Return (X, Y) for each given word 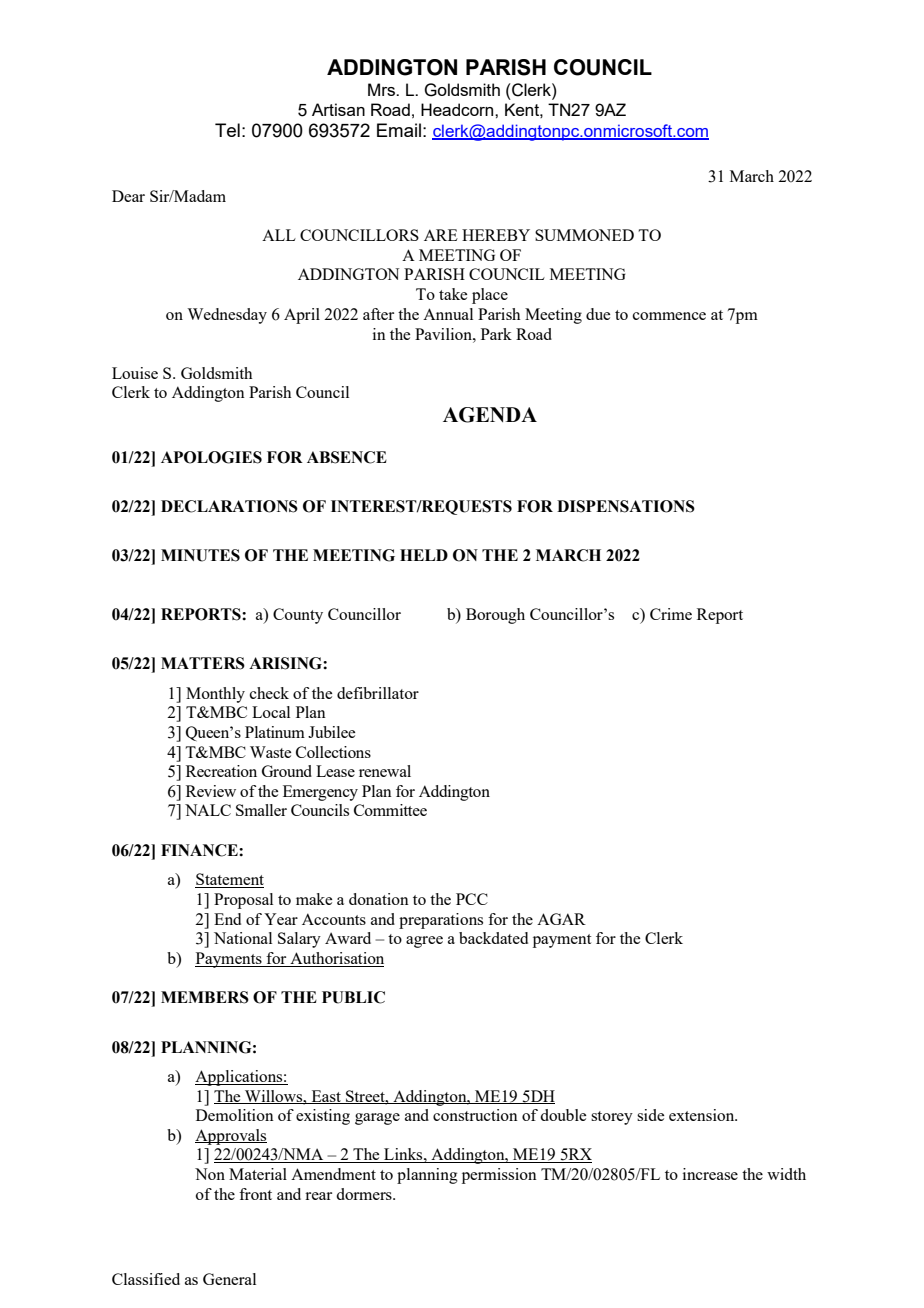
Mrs (383, 89)
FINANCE (200, 850)
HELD (424, 555)
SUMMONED (584, 235)
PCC (472, 899)
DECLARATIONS (229, 506)
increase (710, 1174)
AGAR (561, 919)
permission (499, 1176)
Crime (671, 614)
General (229, 1279)
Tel (227, 130)
